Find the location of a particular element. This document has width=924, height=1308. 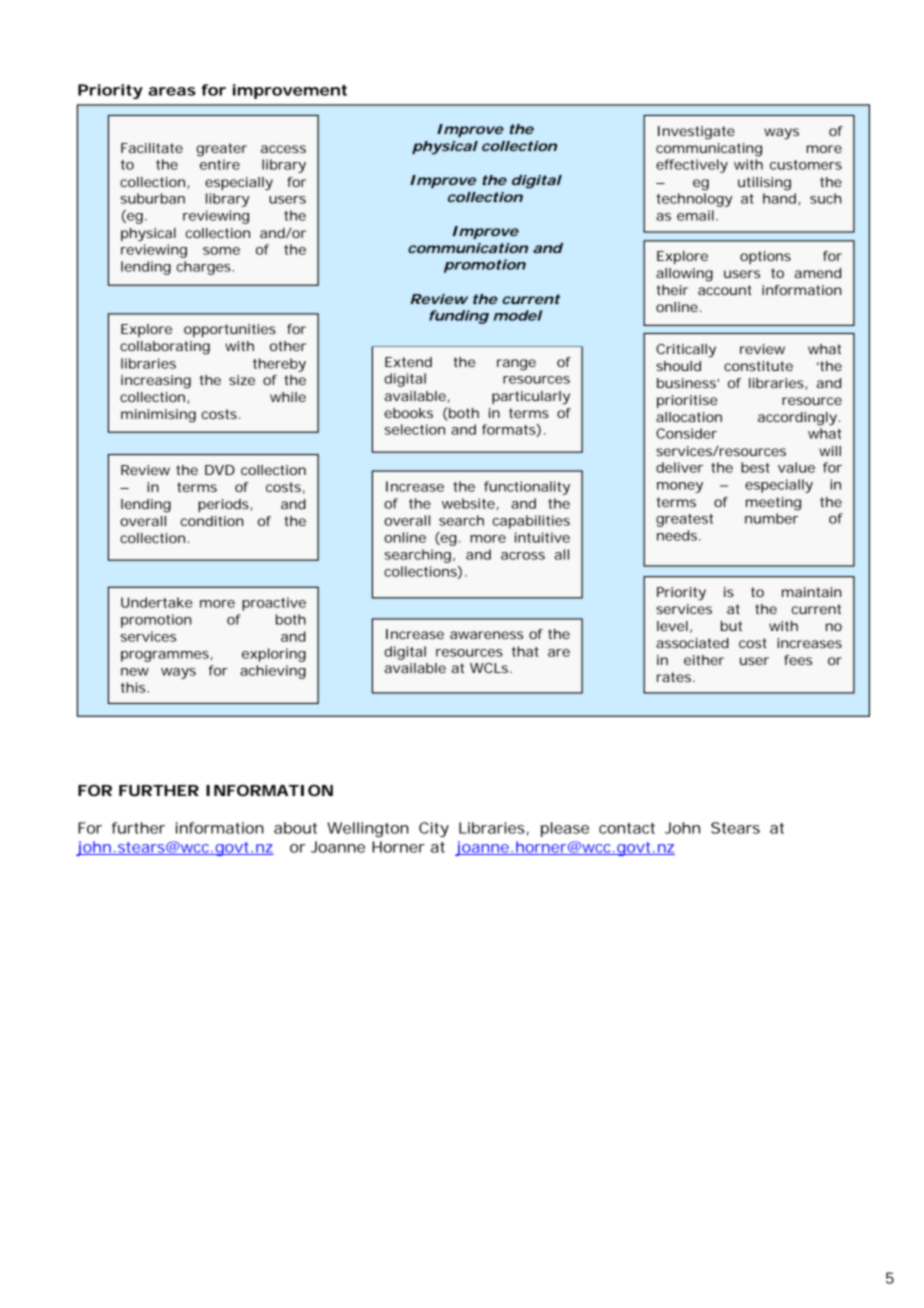

areas is located at coordinates (172, 91).
